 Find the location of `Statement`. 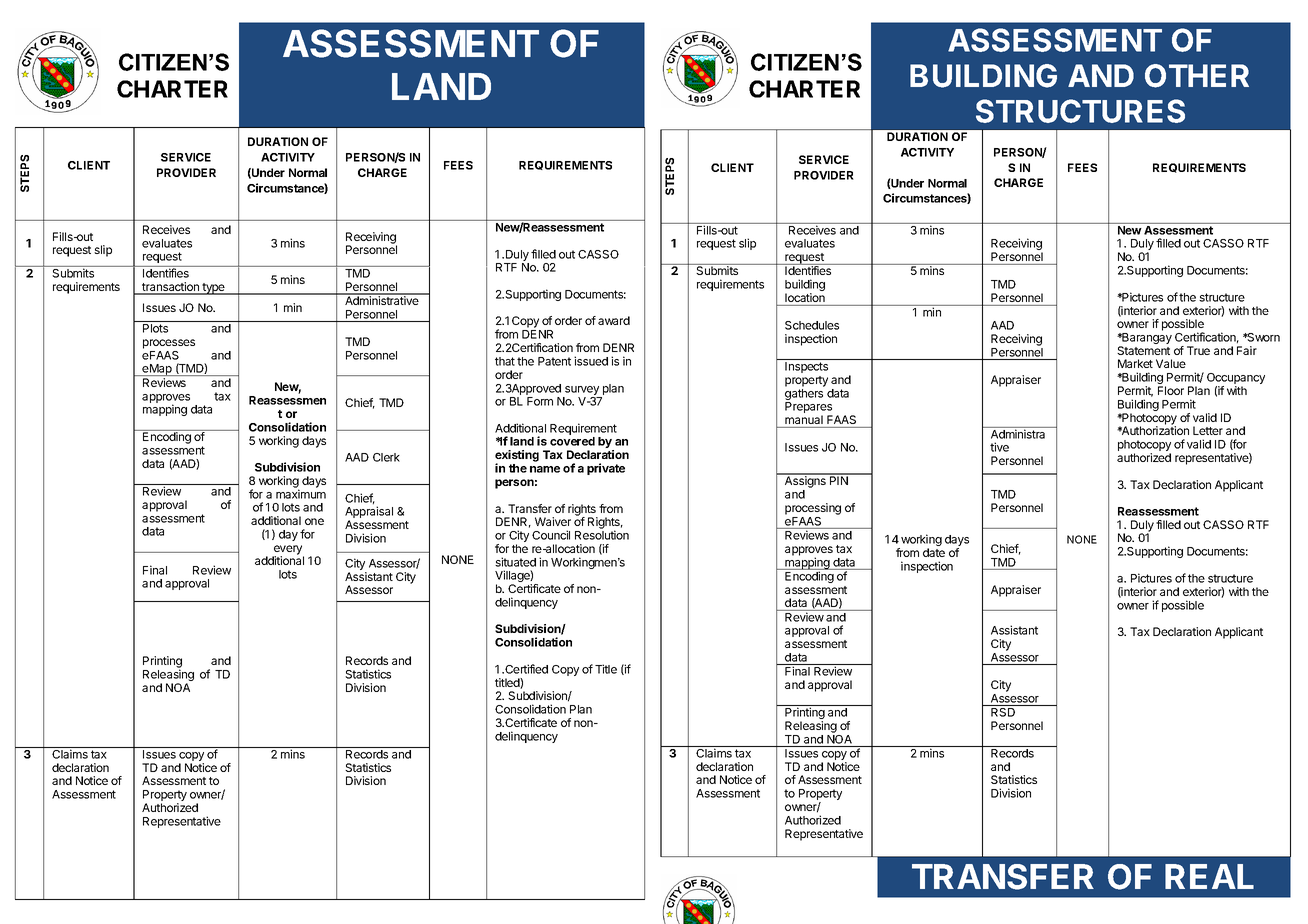

Statement is located at coordinates (1143, 350).
